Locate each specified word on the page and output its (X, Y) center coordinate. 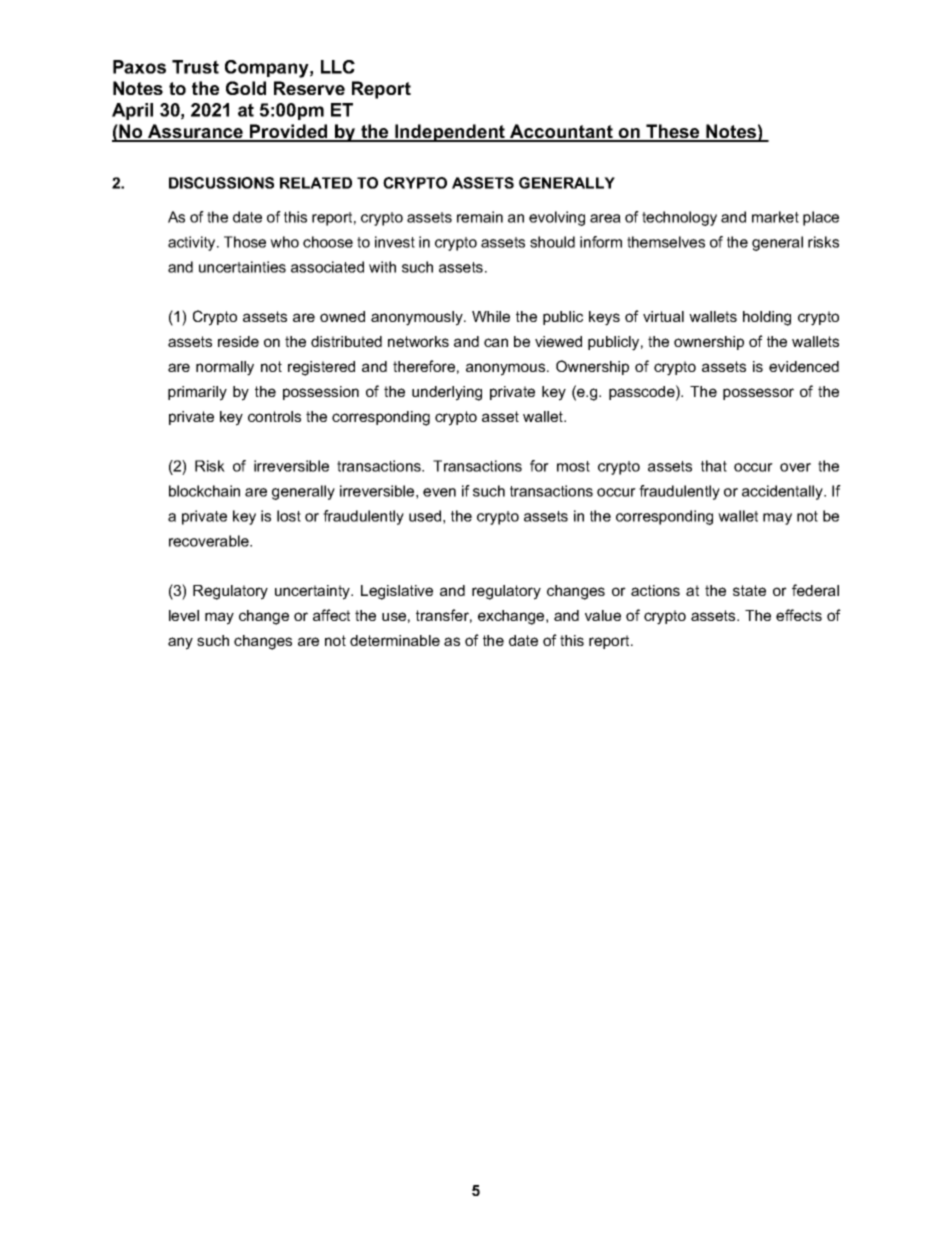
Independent (450, 133)
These (673, 132)
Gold (246, 88)
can (496, 342)
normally (225, 368)
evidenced (804, 366)
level (184, 615)
